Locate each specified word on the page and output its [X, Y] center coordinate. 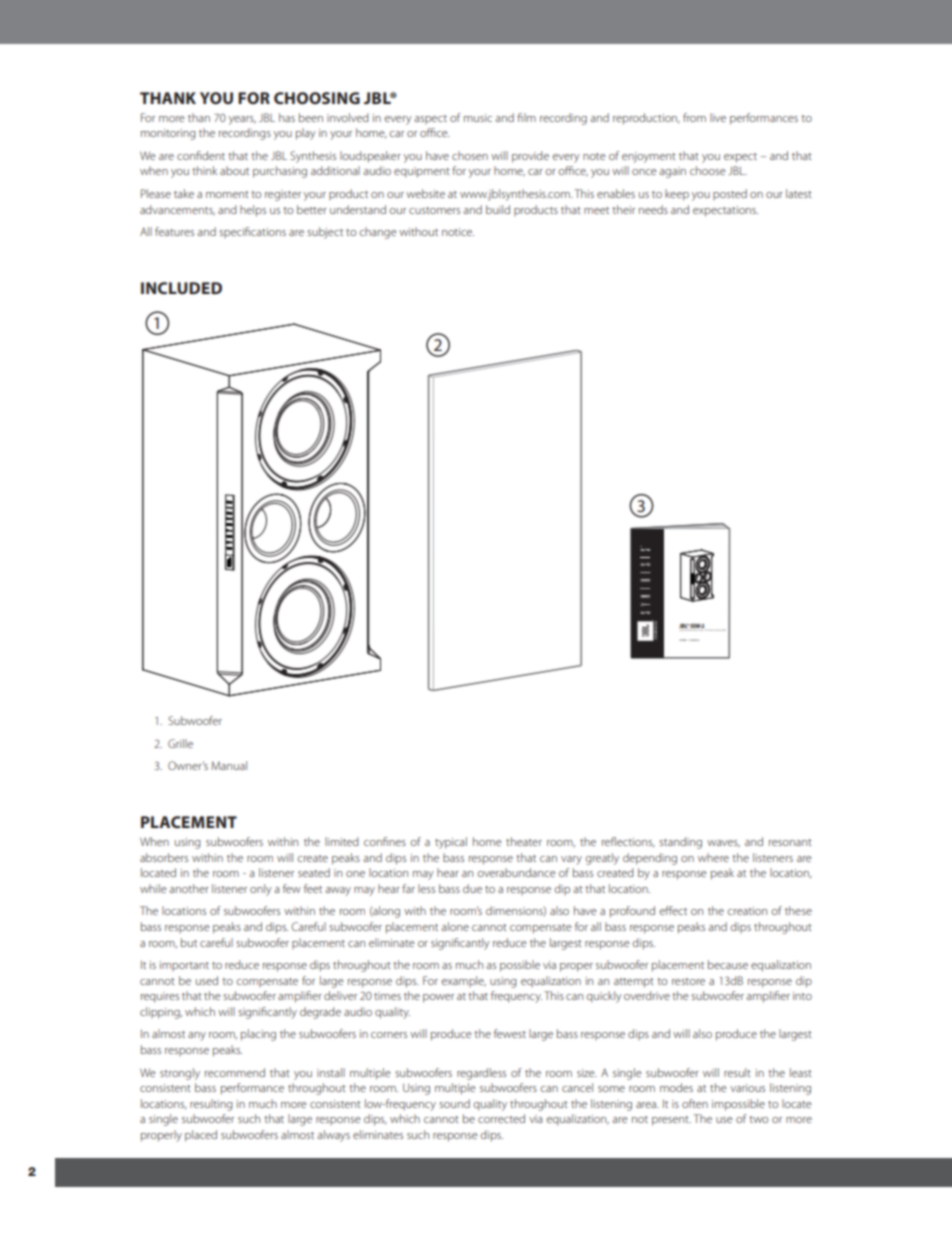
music [478, 118]
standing [680, 843]
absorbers [164, 857]
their [623, 209]
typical [451, 843]
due [472, 888]
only [261, 890]
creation [747, 911]
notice [458, 232]
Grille [180, 743]
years [242, 120]
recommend [235, 1072]
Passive [711, 630]
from [694, 117]
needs [653, 209]
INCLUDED [181, 288]
